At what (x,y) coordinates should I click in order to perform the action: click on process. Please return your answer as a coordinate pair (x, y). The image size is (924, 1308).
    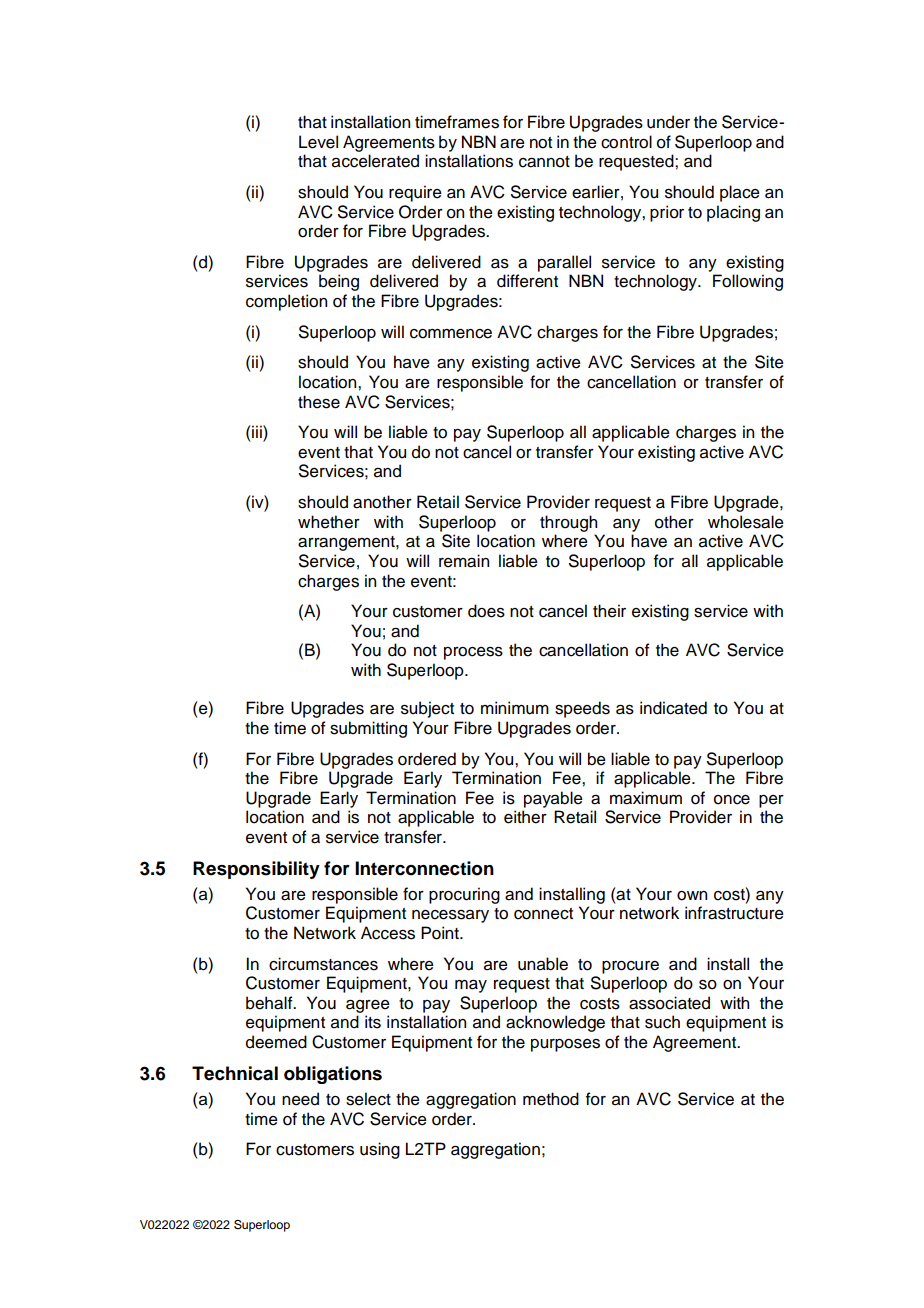
    Looking at the image, I should click on (473, 653).
